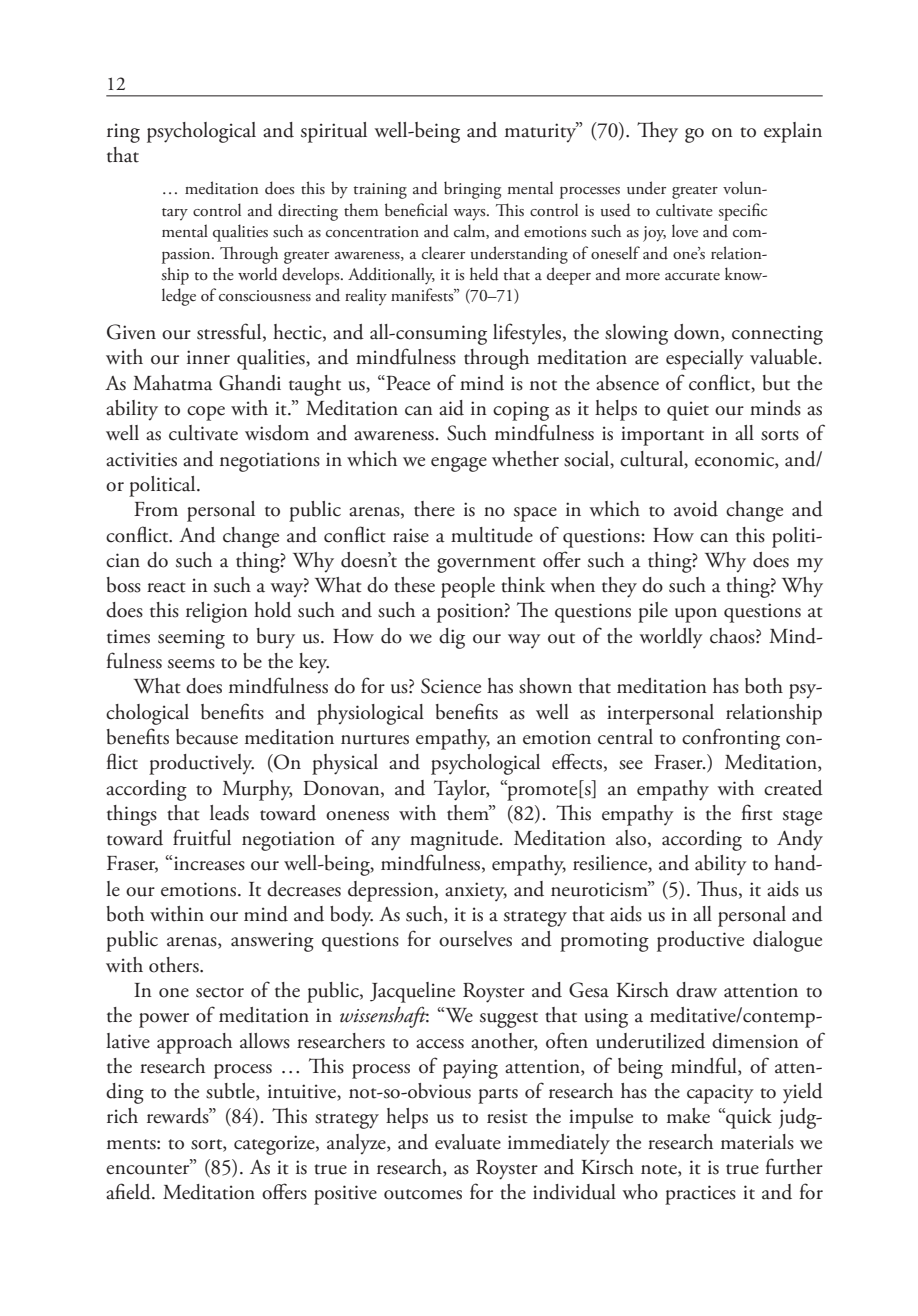 This document has height=1316, width=918. Describe the element at coordinates (742, 212) in the document. I see `specific` at that location.
